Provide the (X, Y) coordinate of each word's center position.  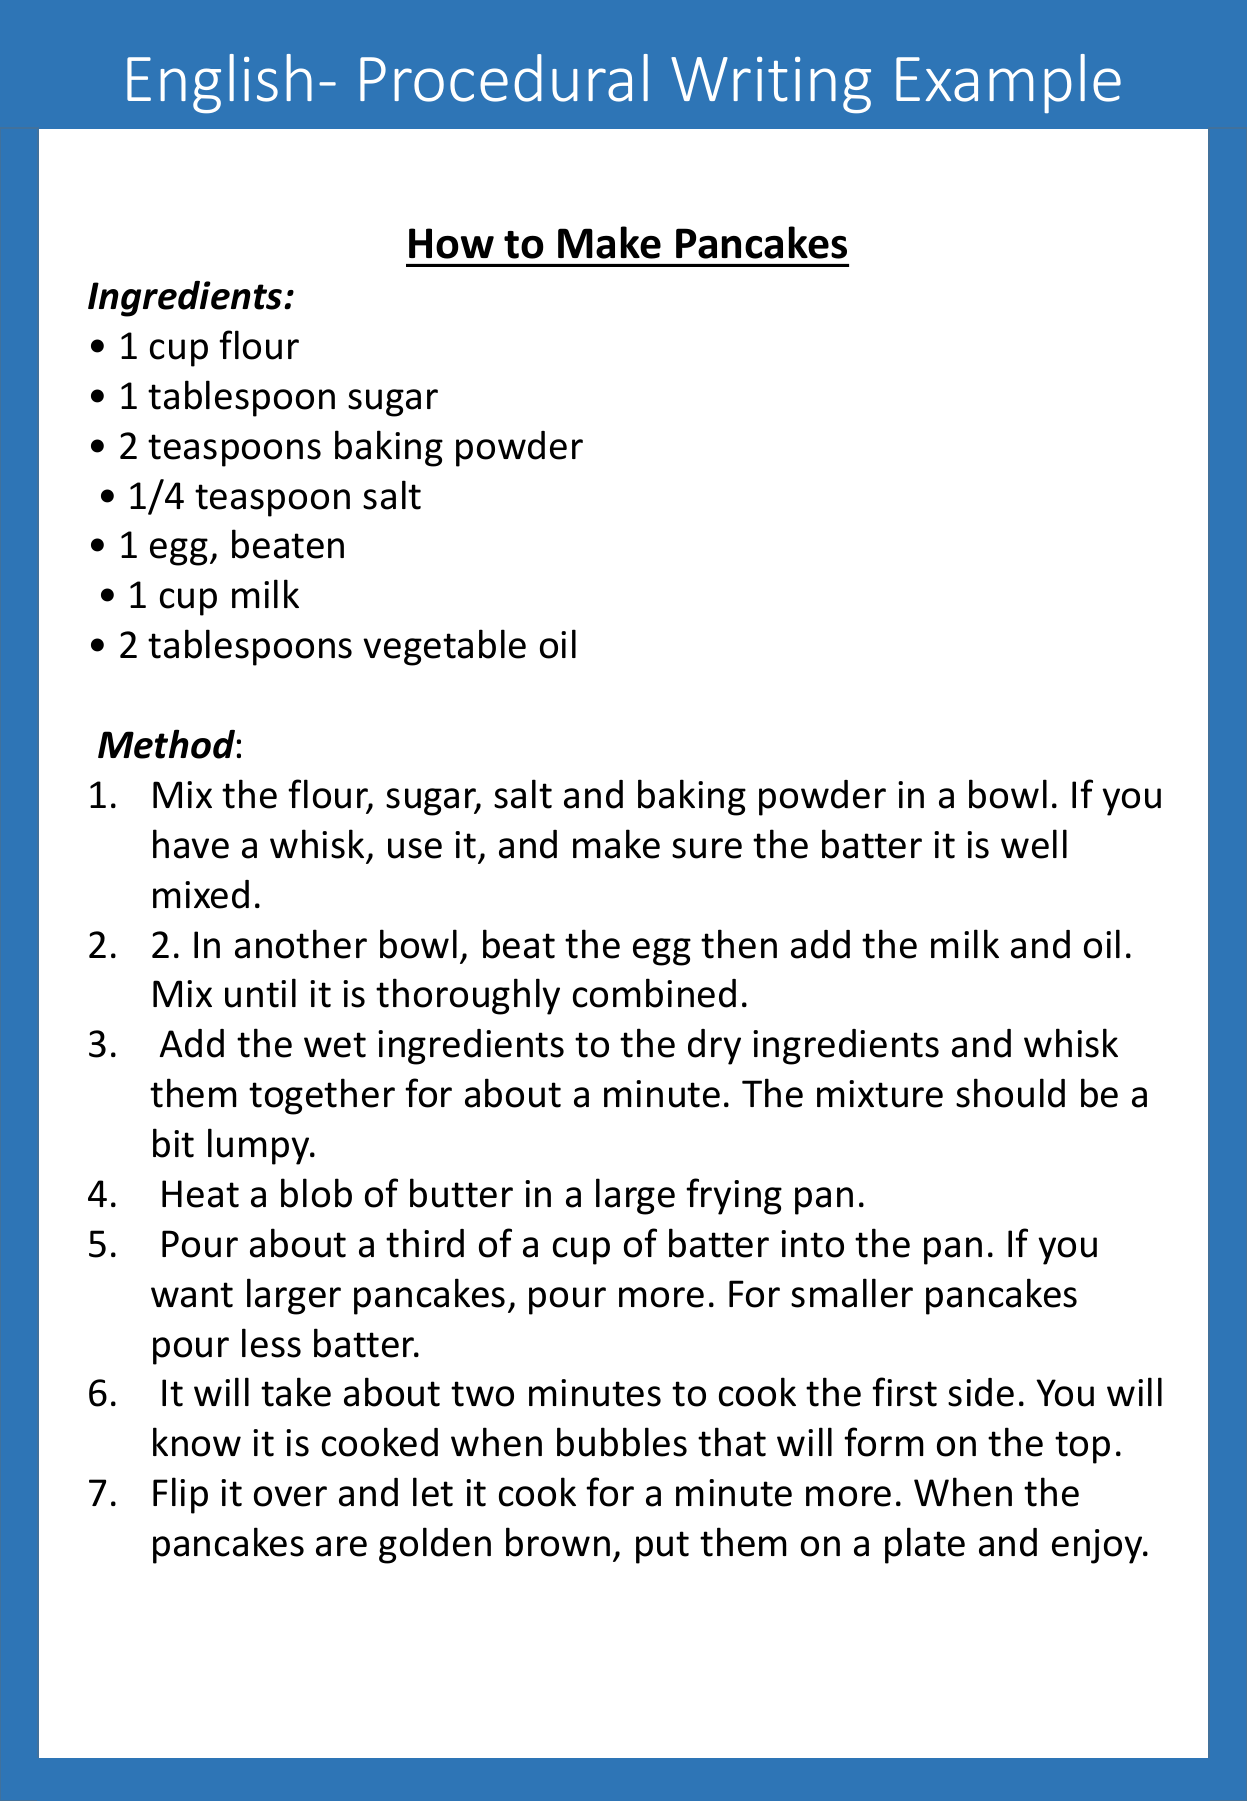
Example (1008, 83)
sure (707, 848)
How (451, 243)
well (1034, 844)
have (191, 844)
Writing (771, 85)
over (290, 1496)
